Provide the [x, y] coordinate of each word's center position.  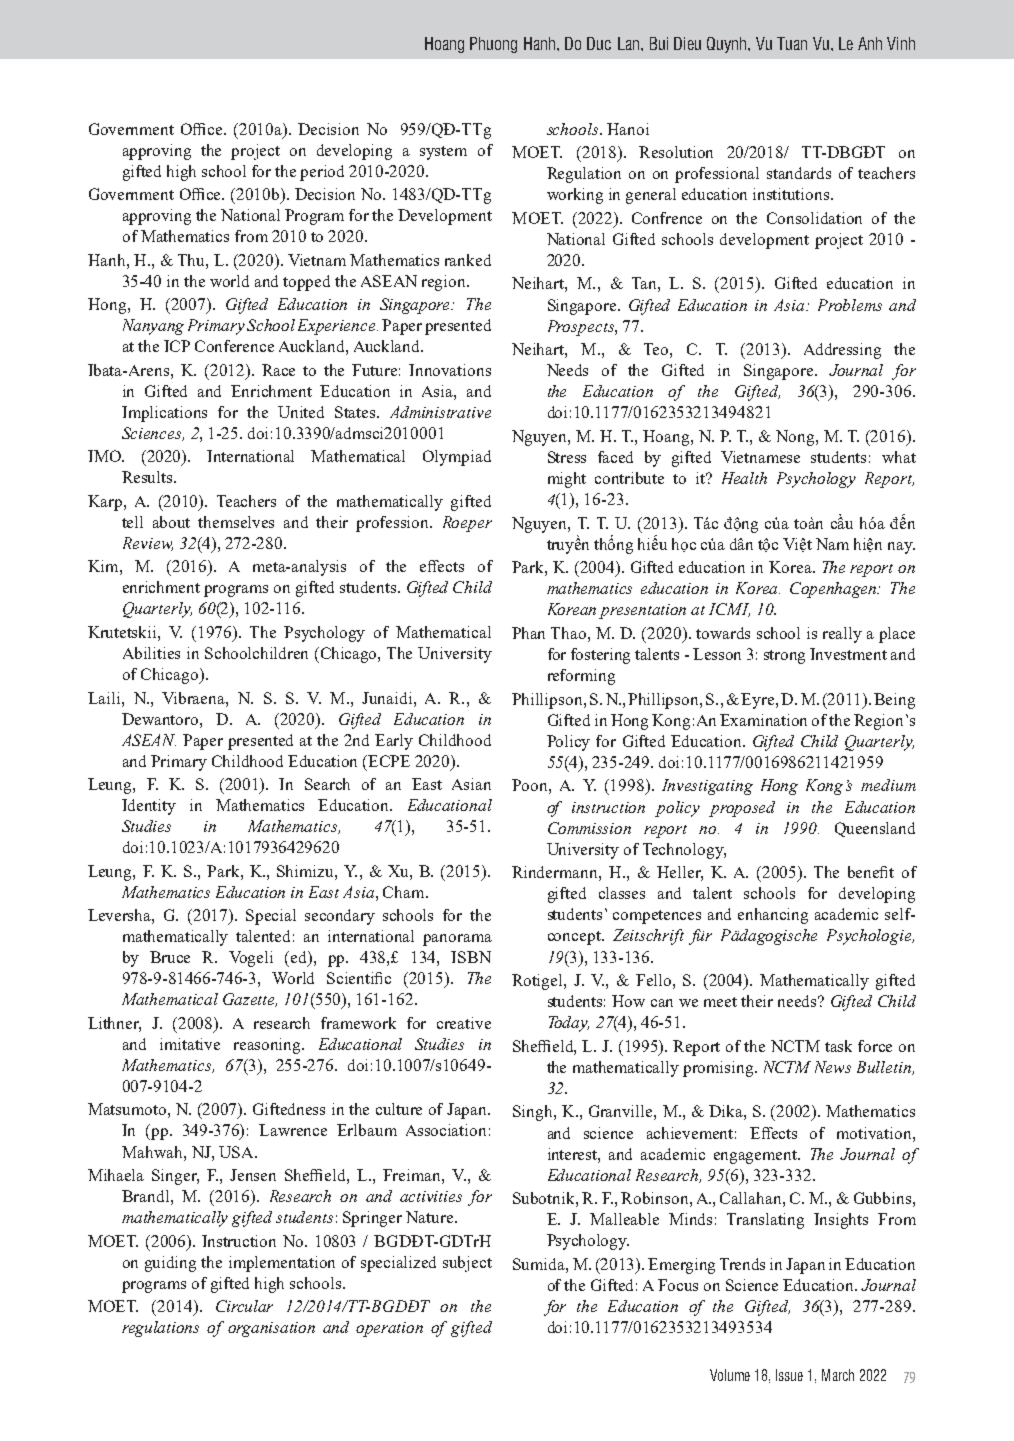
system [443, 153]
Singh [534, 1113]
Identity [149, 807]
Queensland [875, 829]
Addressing [842, 351]
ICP [177, 346]
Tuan [792, 43]
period [322, 173]
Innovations [450, 370]
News [833, 1067]
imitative [190, 1044]
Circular [244, 1306]
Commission [589, 828]
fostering [600, 656]
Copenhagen [834, 590]
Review [148, 544]
